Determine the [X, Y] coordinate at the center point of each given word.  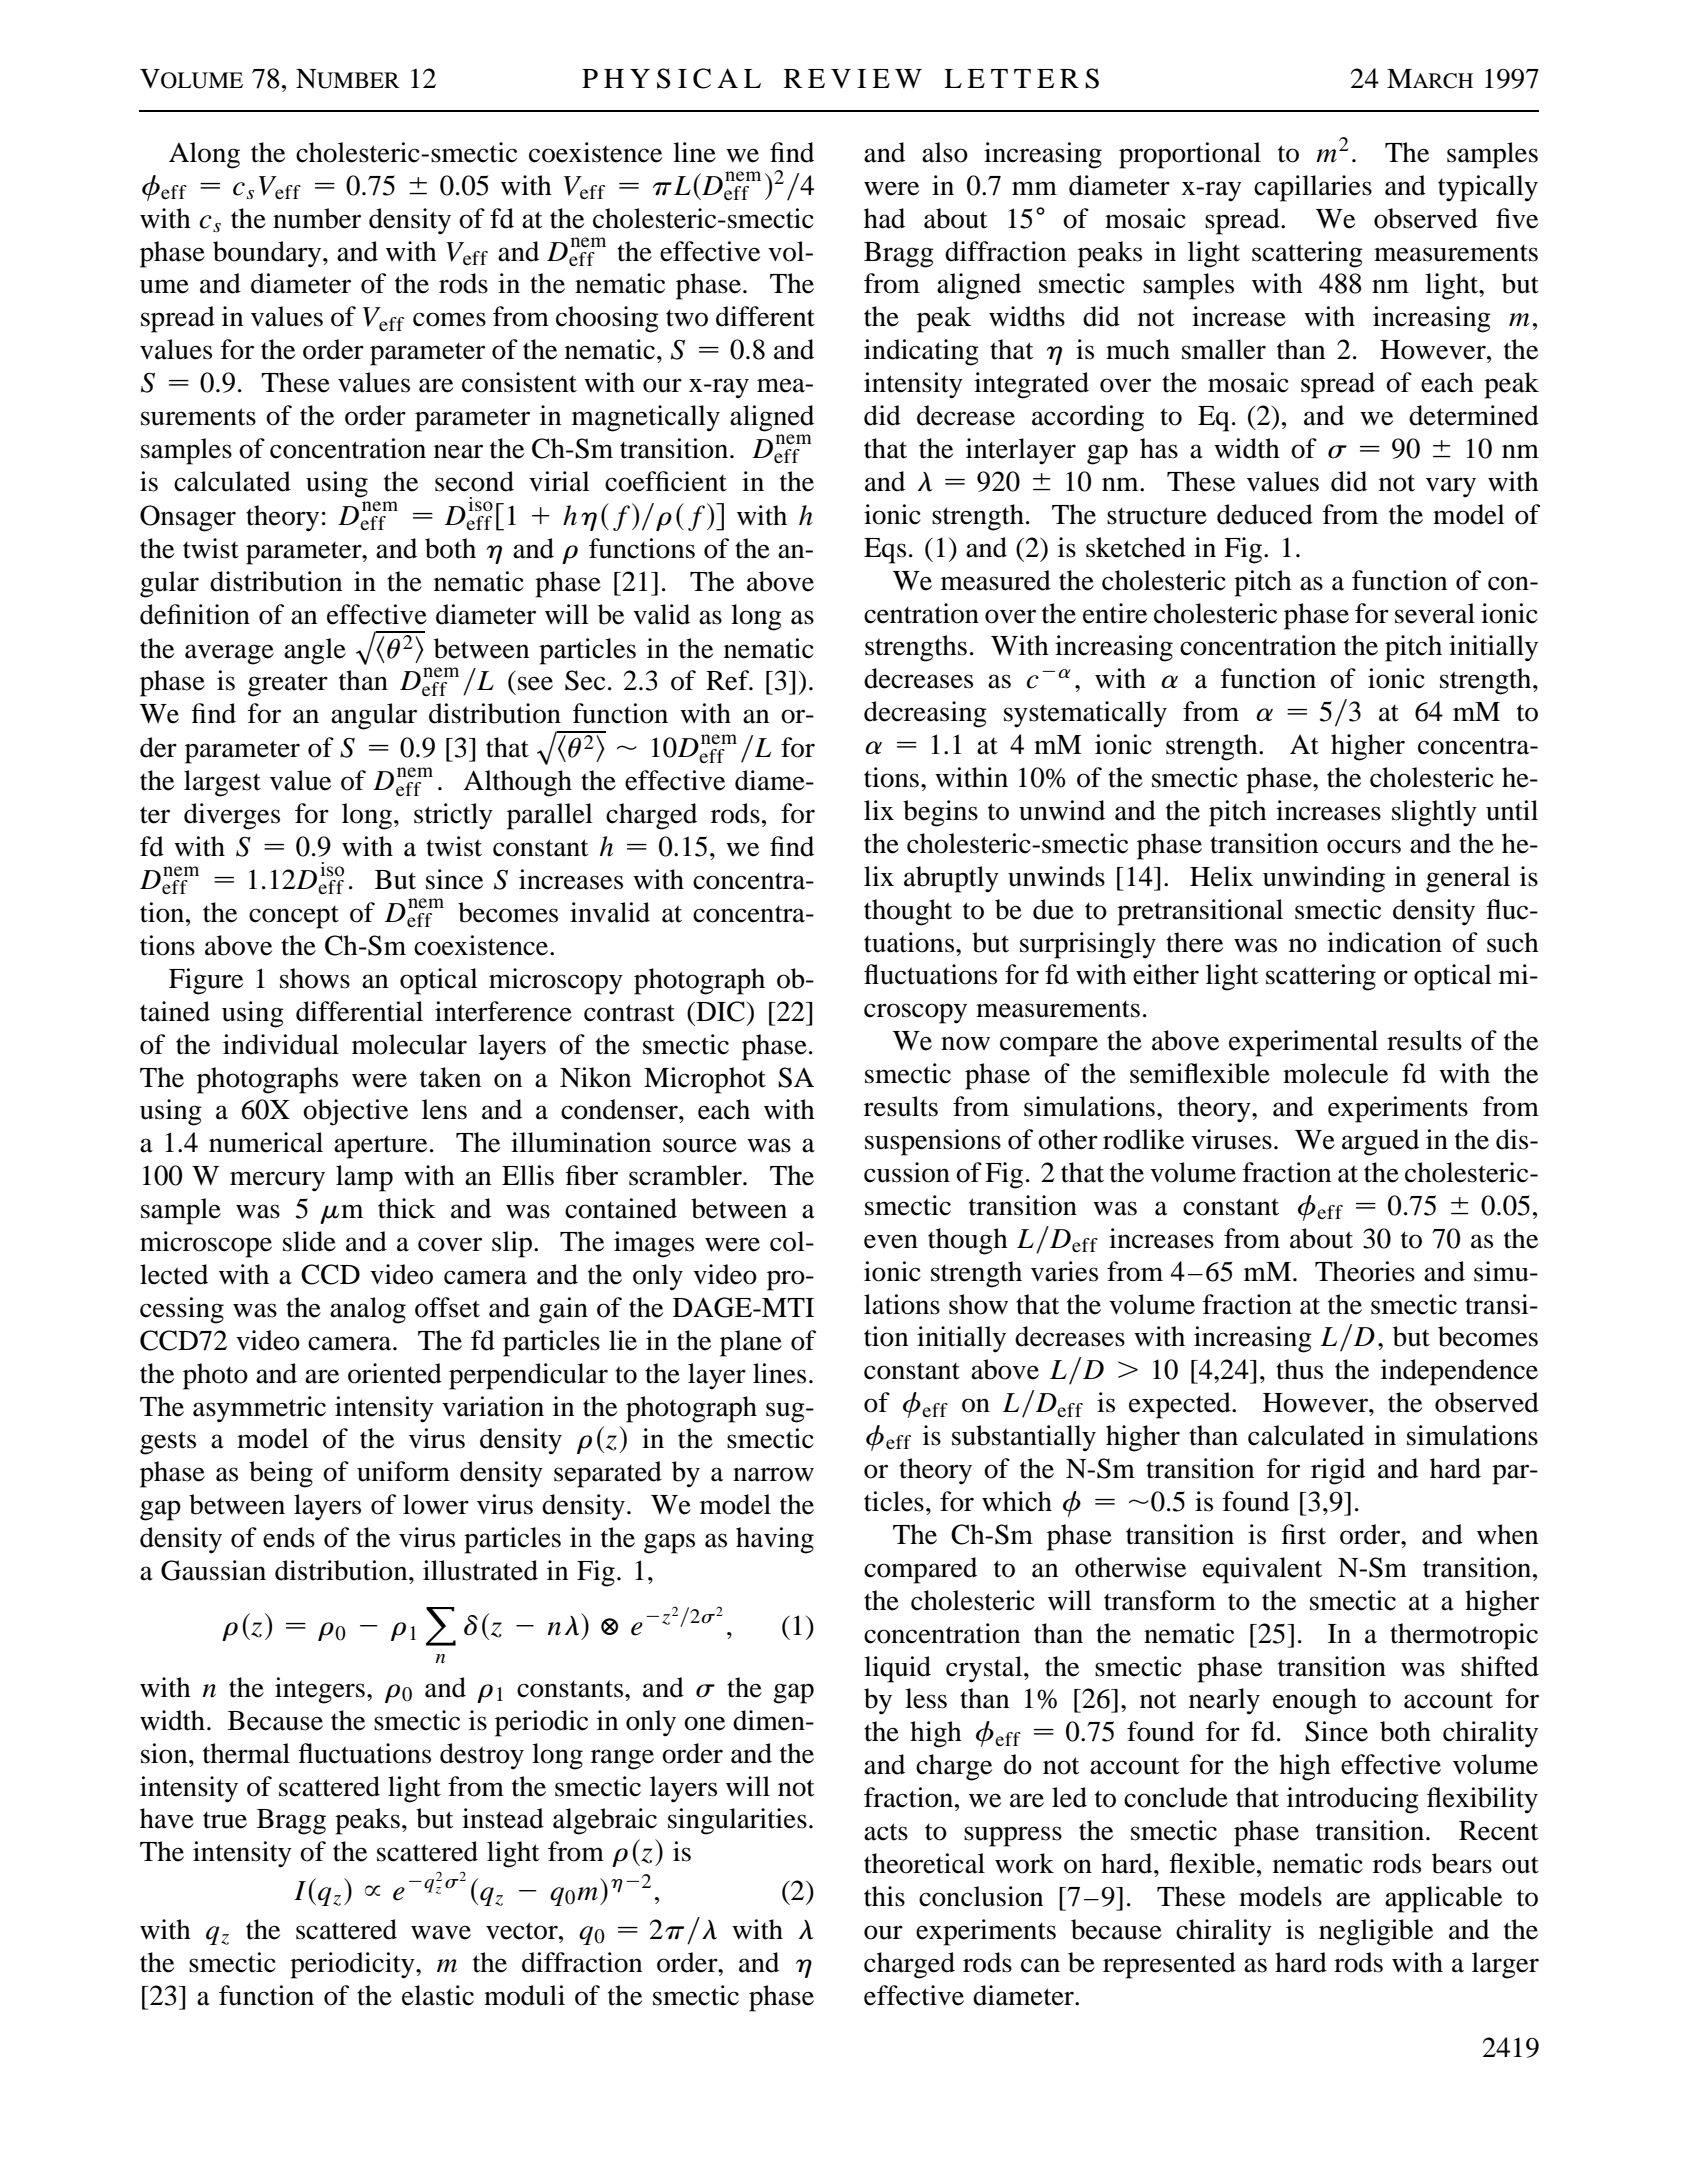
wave [441, 1932]
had [884, 218]
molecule [1335, 1073]
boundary [268, 254]
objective [355, 1112]
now [965, 1043]
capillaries [1313, 188]
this [884, 1896]
